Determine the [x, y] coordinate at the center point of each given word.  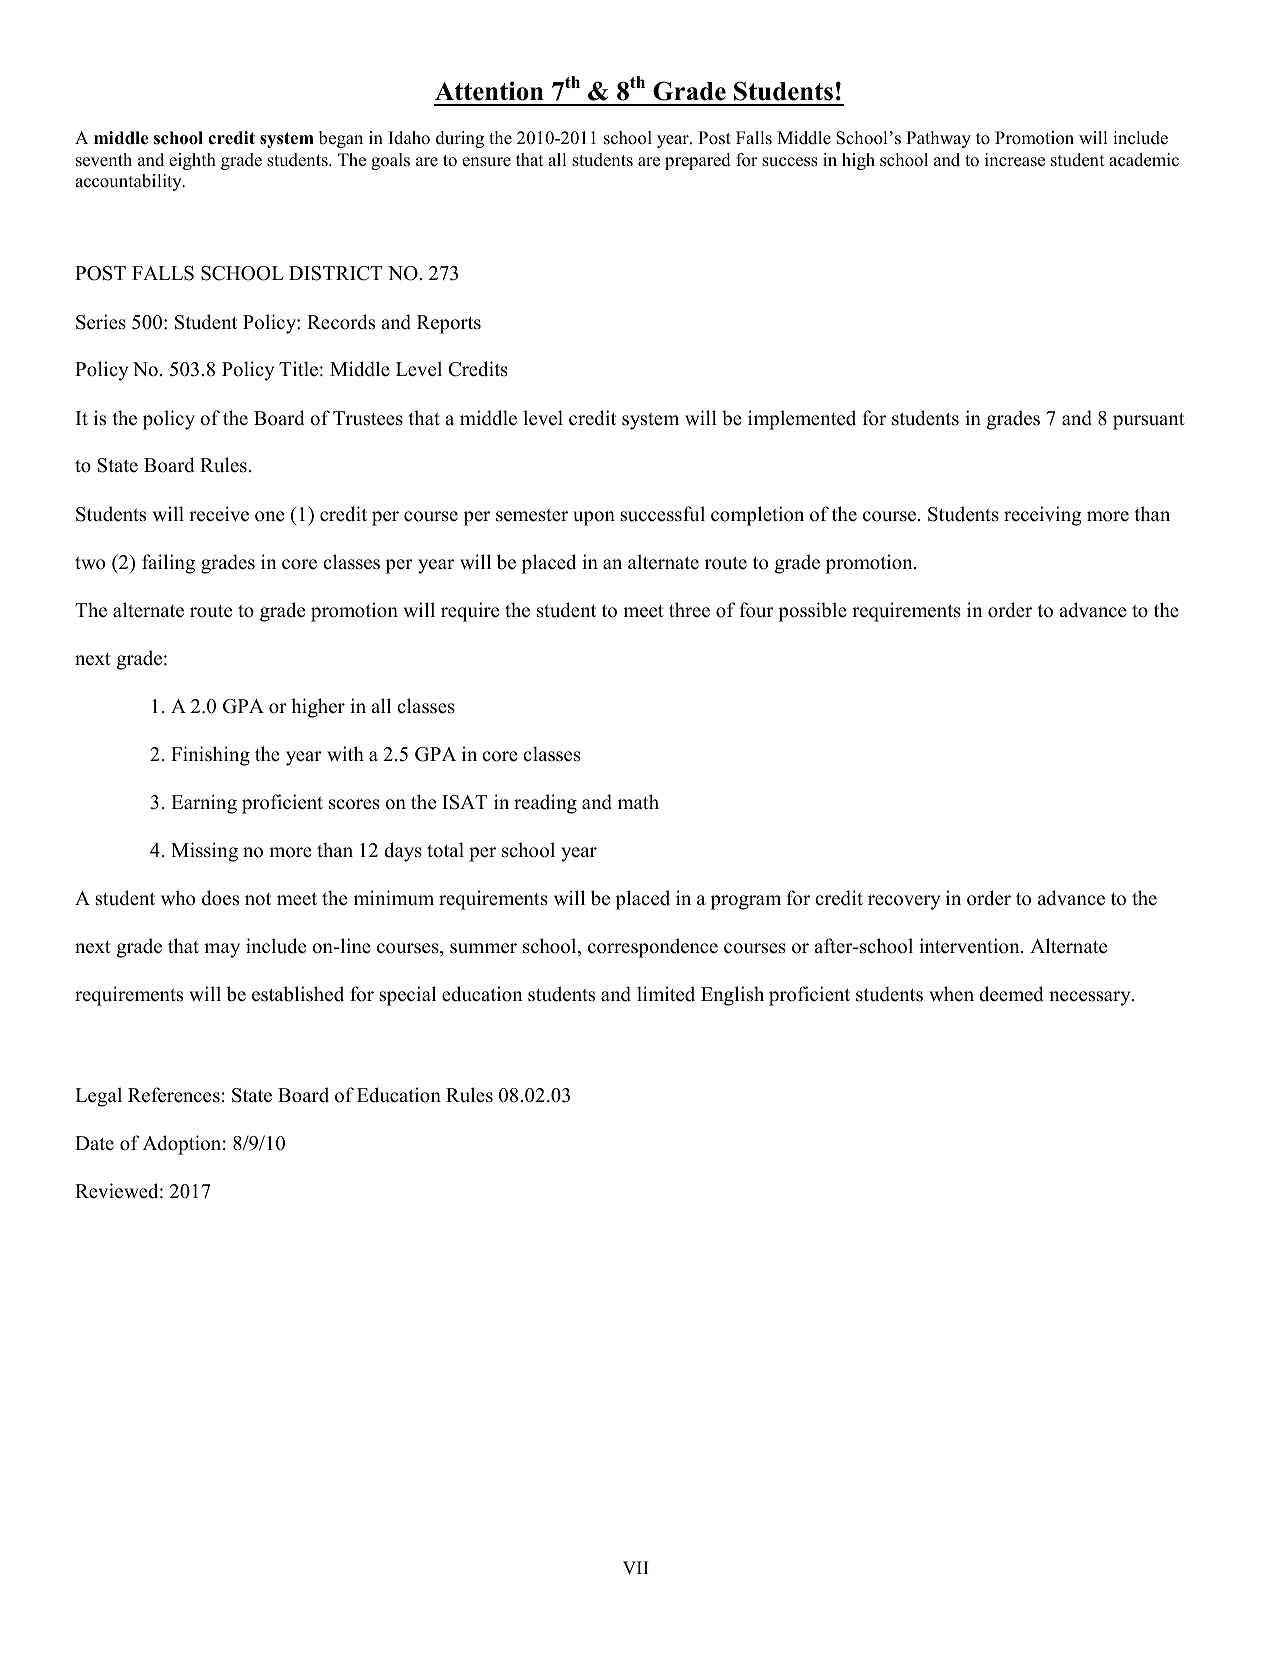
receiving [1043, 516]
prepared [698, 161]
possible [812, 612]
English [732, 996]
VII [635, 1567]
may [222, 950]
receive [219, 514]
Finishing [210, 756]
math [638, 801]
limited [666, 994]
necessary [1091, 998]
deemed [1011, 994]
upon [594, 518]
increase [1015, 160]
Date [94, 1143]
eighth [192, 161]
